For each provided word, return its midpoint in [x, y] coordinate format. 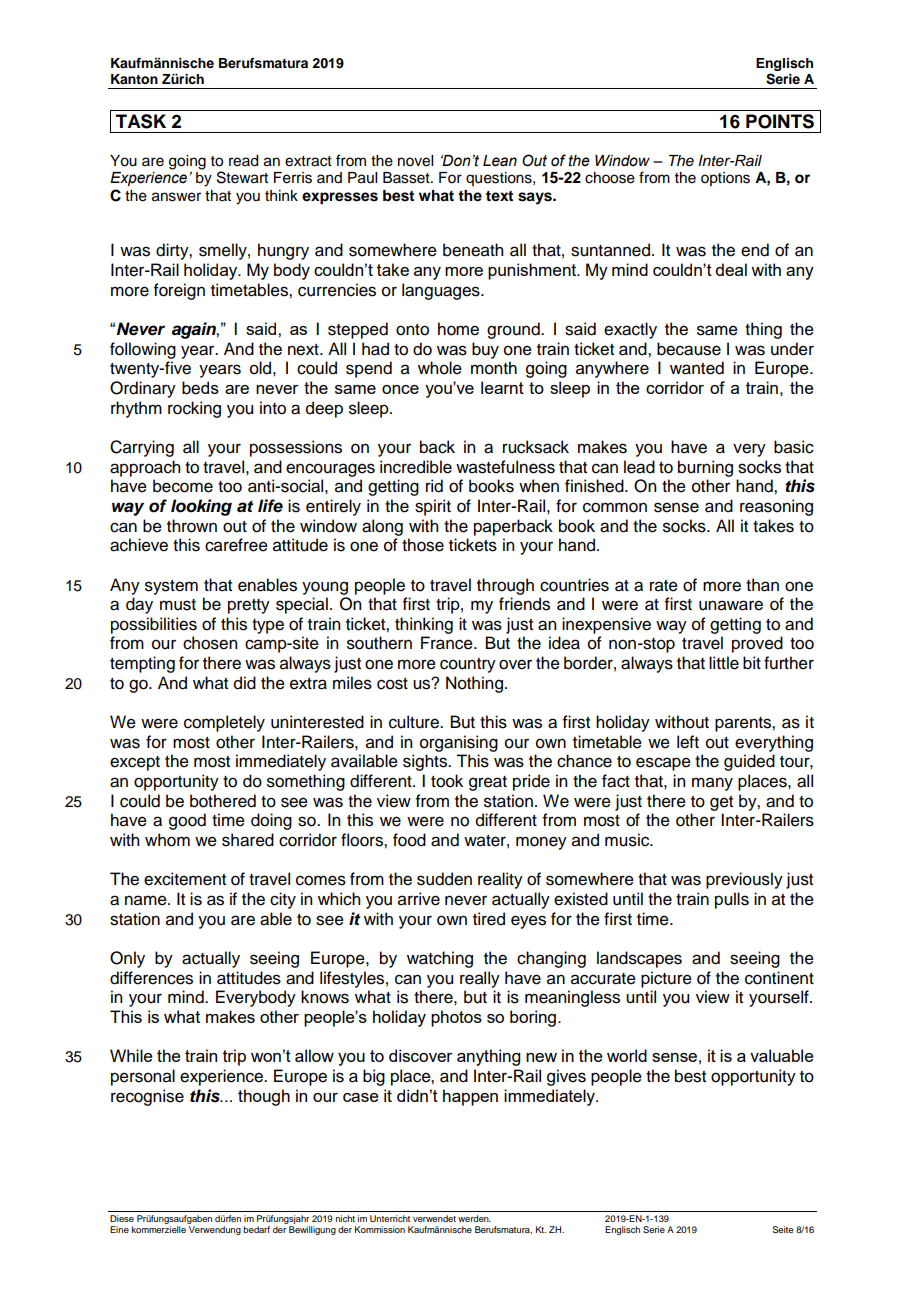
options [725, 179]
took [447, 781]
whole [440, 368]
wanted [697, 368]
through [505, 586]
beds [200, 388]
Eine [119, 1229]
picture [666, 979]
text [499, 196]
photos [456, 1018]
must [178, 605]
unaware [731, 605]
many [712, 784]
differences [151, 978]
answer [176, 197]
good [187, 821]
